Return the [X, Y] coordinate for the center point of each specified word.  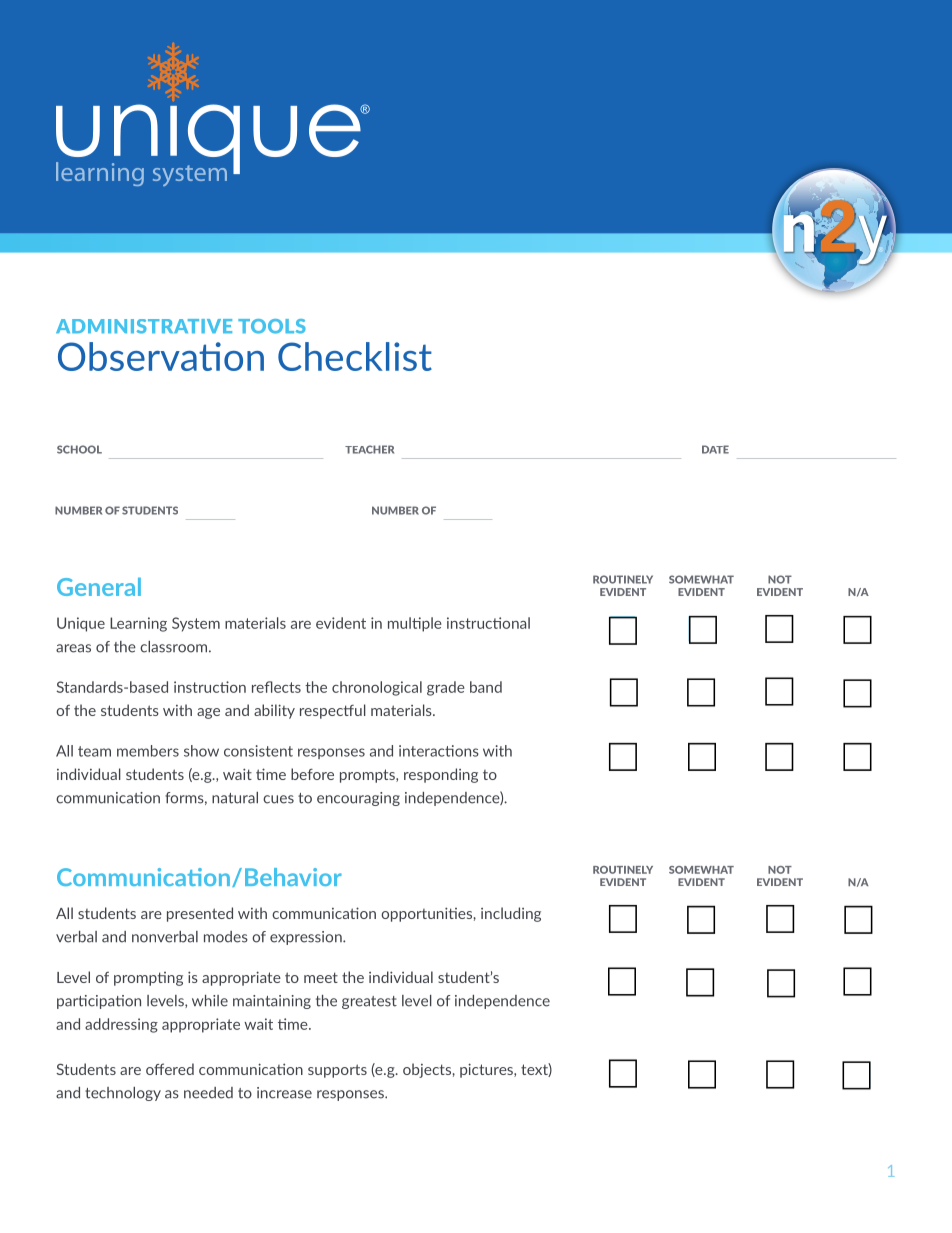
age [208, 713]
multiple [415, 624]
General [99, 587]
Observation [161, 356]
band [486, 687]
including [511, 914]
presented [200, 914]
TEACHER [369, 449]
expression [307, 938]
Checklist [355, 356]
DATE [715, 449]
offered [170, 1069]
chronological [377, 688]
